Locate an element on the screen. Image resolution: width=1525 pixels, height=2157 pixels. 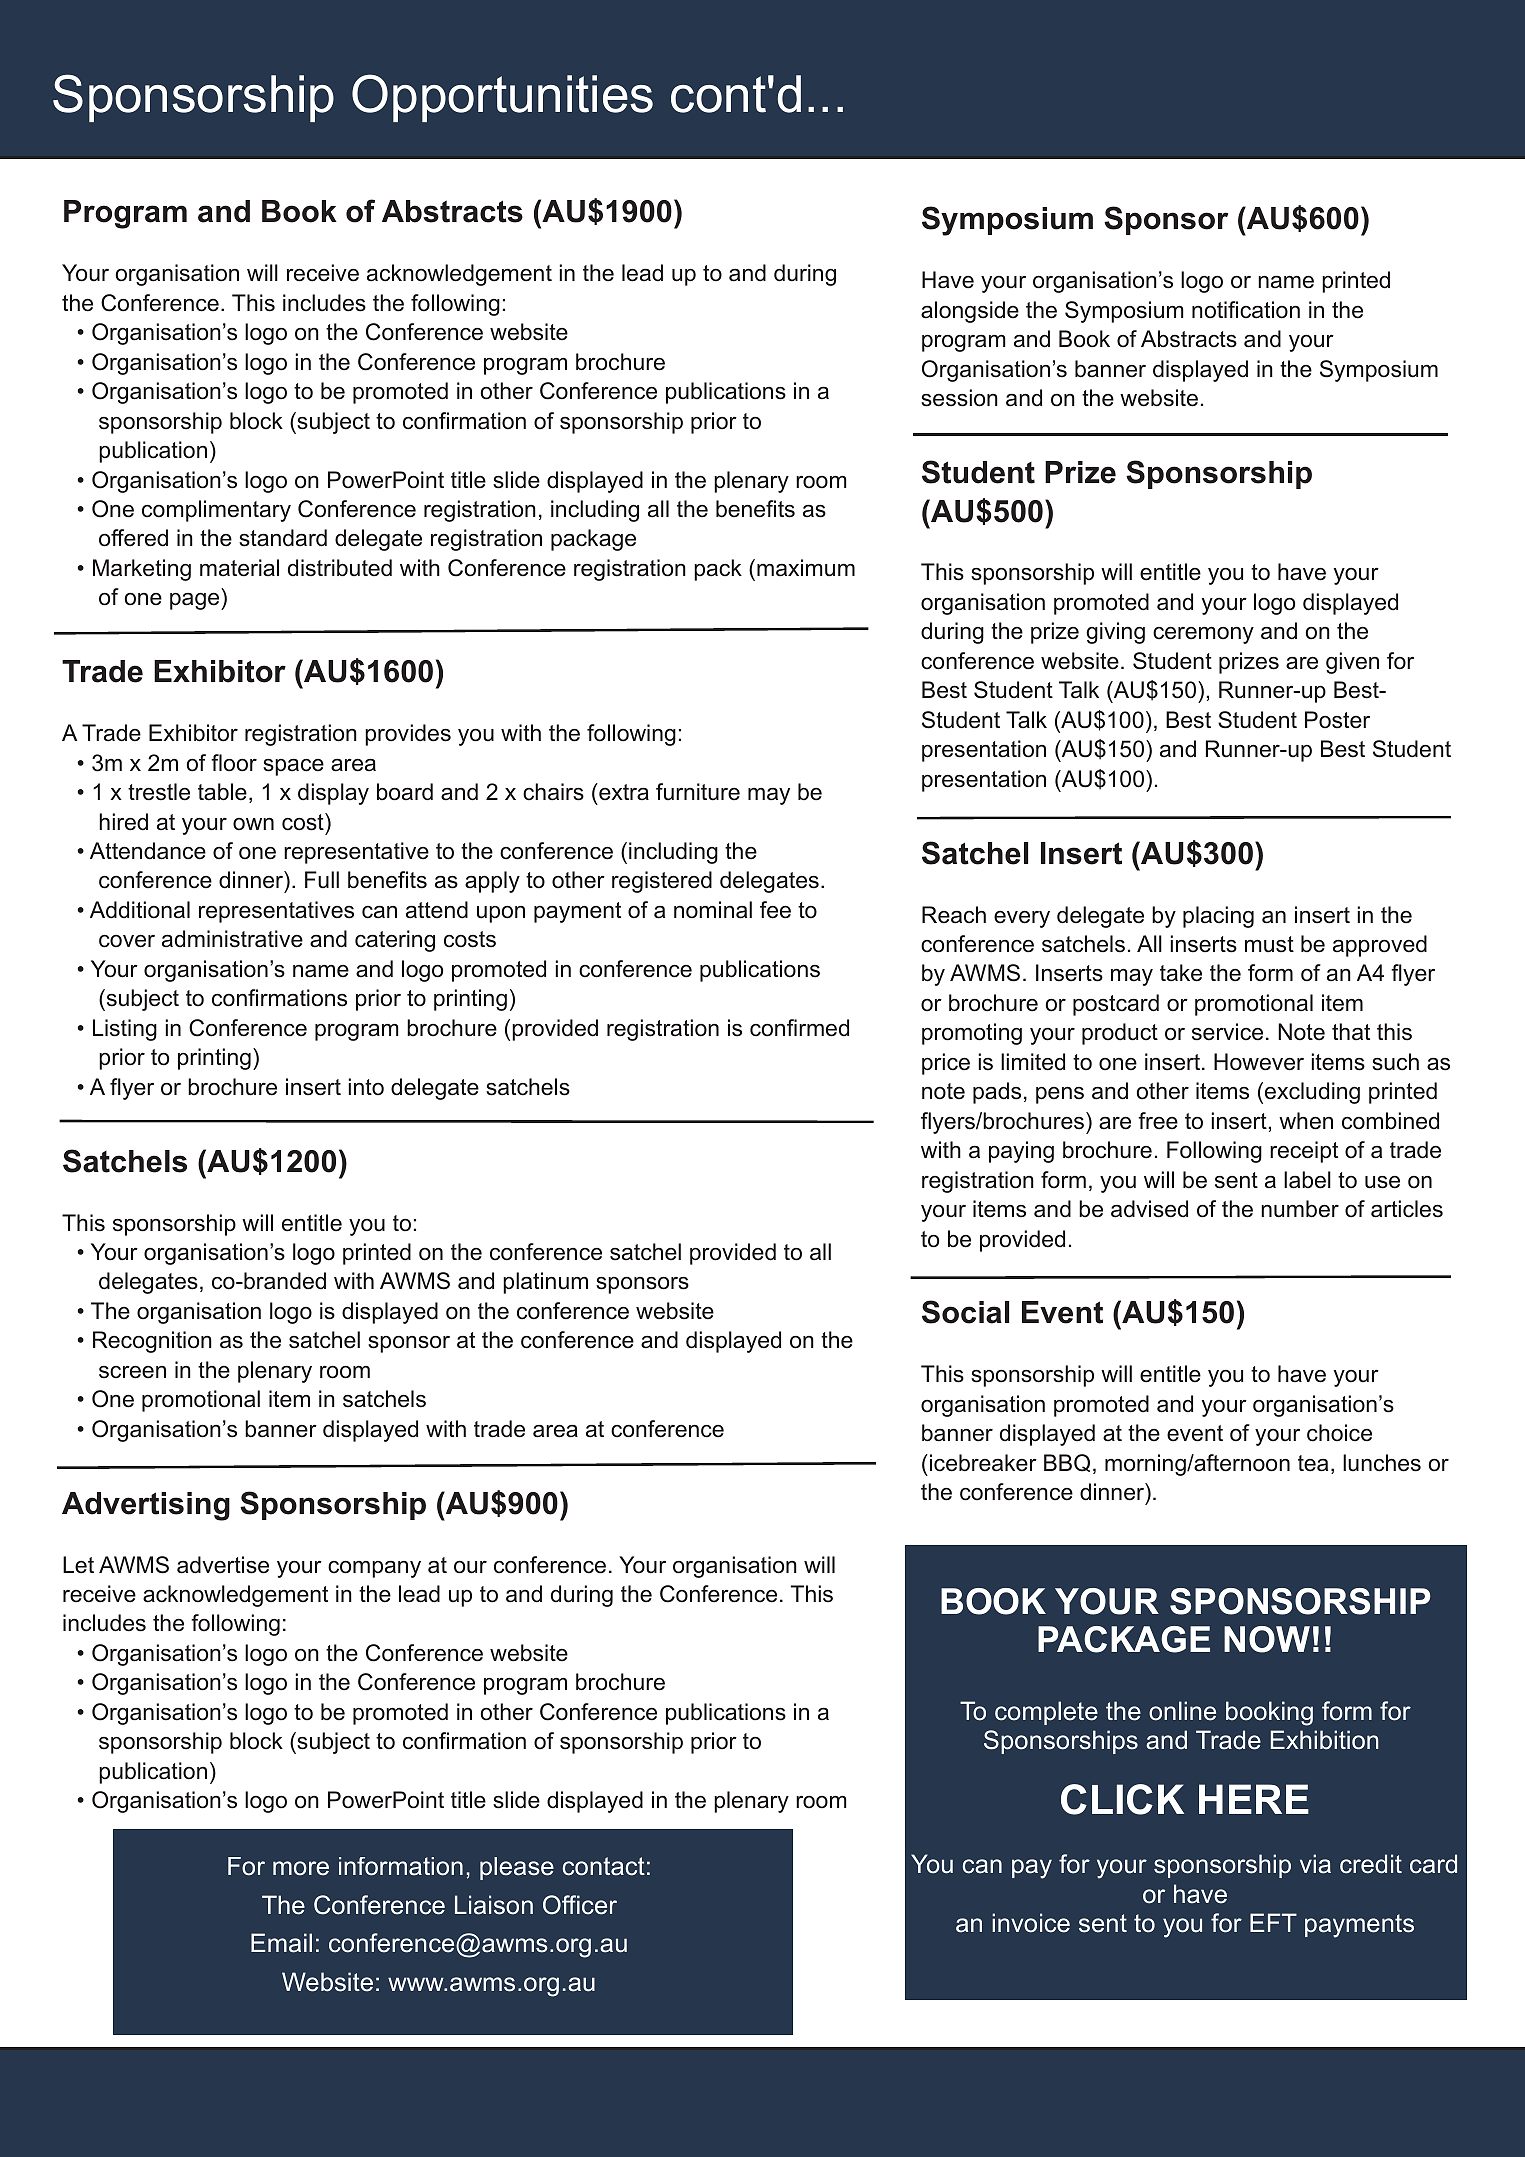
number is located at coordinates (1300, 1209).
